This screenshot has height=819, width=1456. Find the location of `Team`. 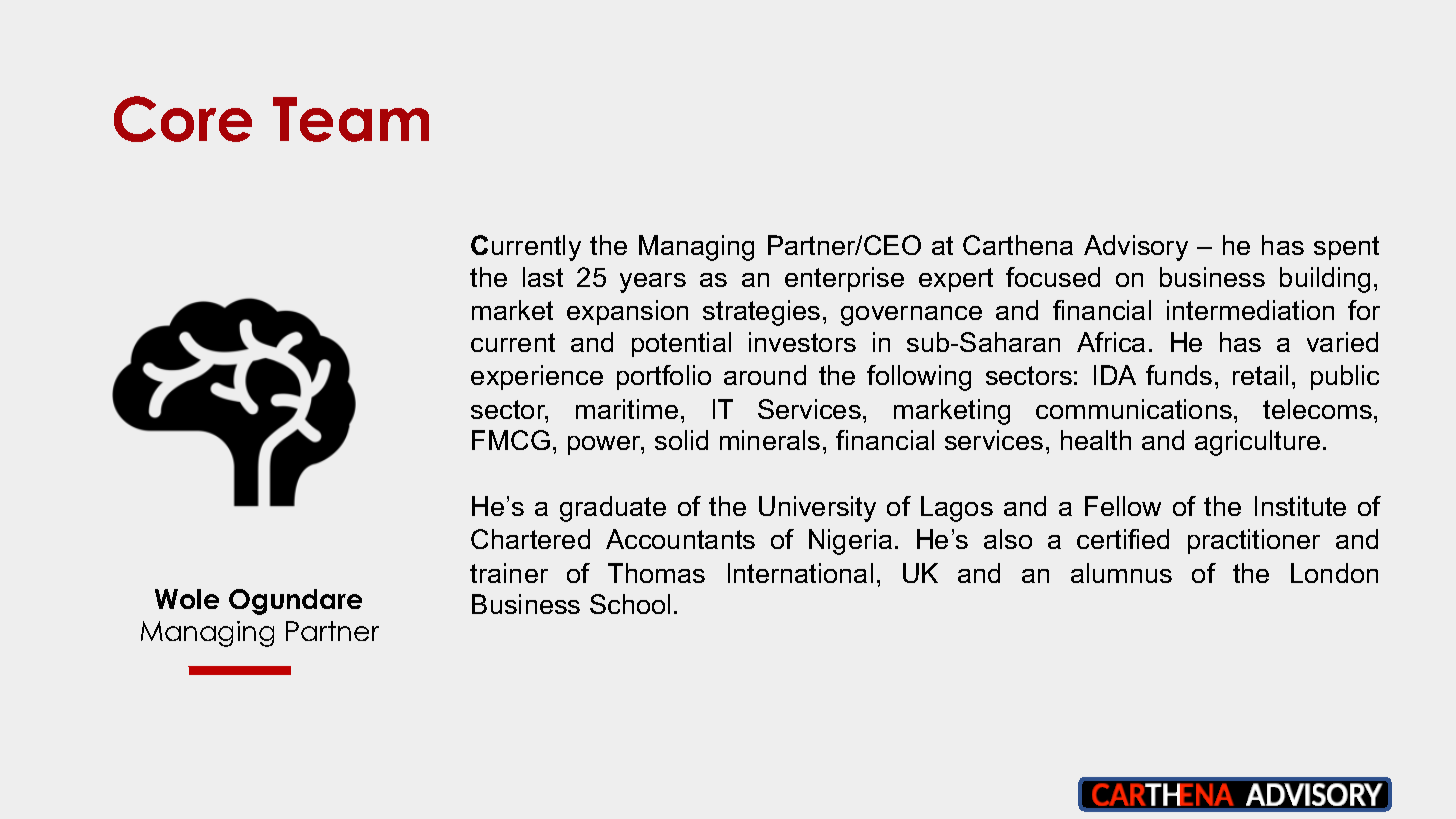

Team is located at coordinates (351, 119).
